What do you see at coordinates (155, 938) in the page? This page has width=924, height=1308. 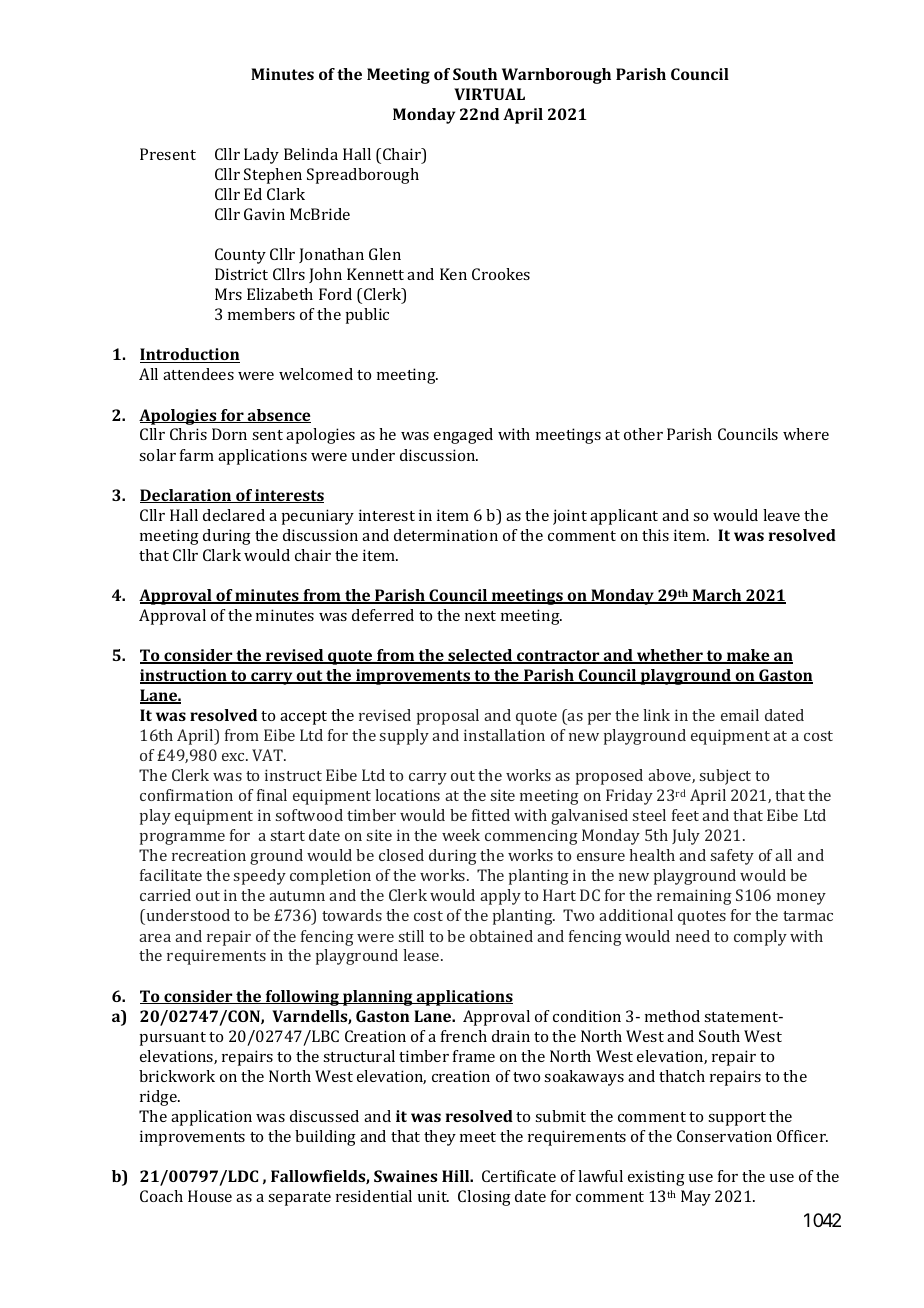 I see `area` at bounding box center [155, 938].
